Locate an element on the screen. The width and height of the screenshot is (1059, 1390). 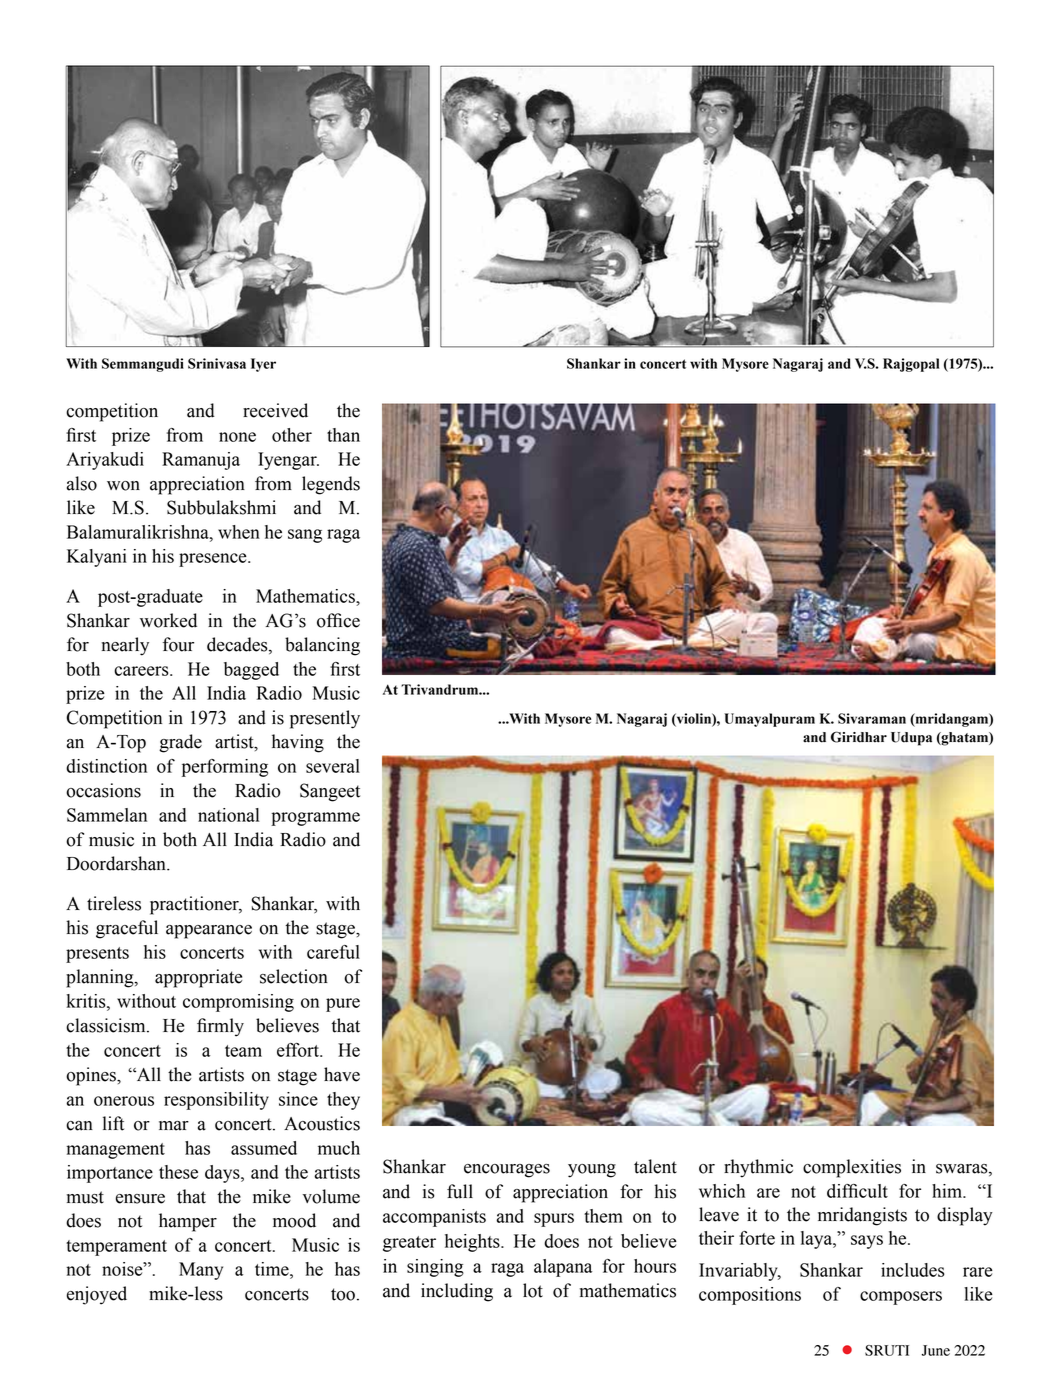
programme is located at coordinates (315, 819).
